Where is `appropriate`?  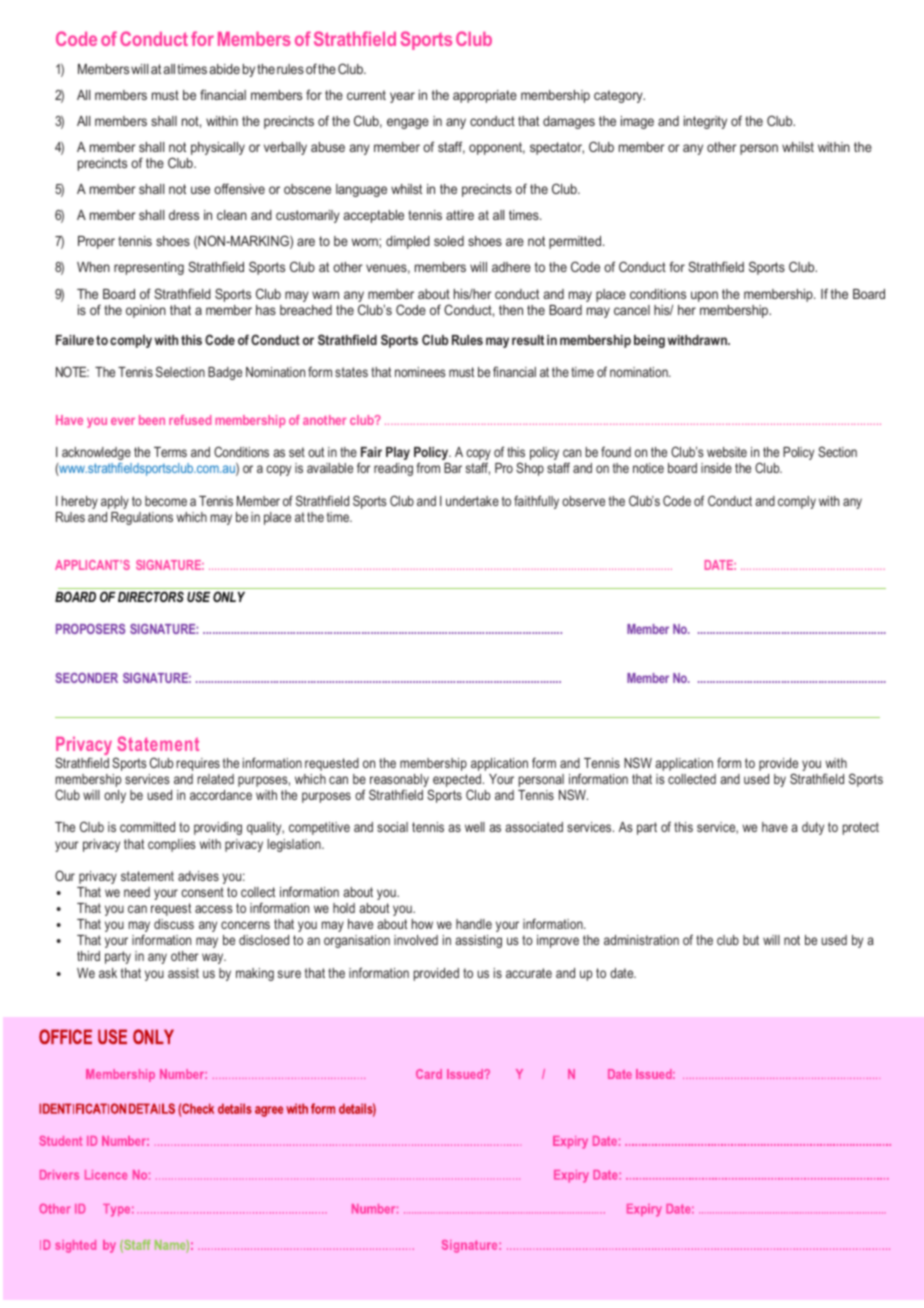 appropriate is located at coordinates (485, 96).
